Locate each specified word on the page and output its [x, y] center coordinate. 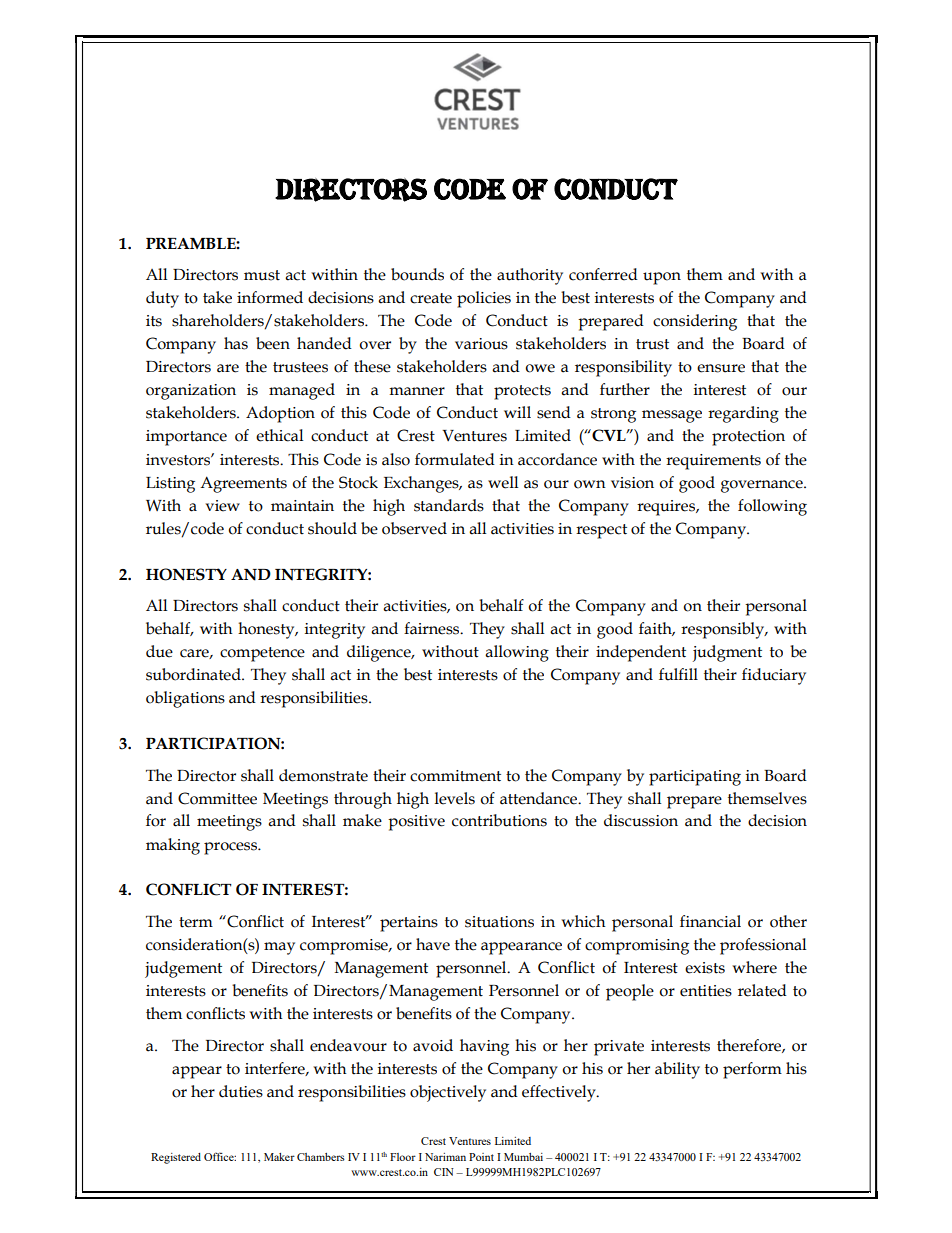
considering [695, 322]
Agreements [243, 484]
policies [484, 299]
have [433, 944]
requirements [713, 462]
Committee [217, 798]
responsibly [724, 630]
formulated [455, 459]
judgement [183, 969]
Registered [176, 1158]
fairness [433, 628]
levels [455, 798]
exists [705, 968]
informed [270, 297]
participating [695, 778]
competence [262, 654]
